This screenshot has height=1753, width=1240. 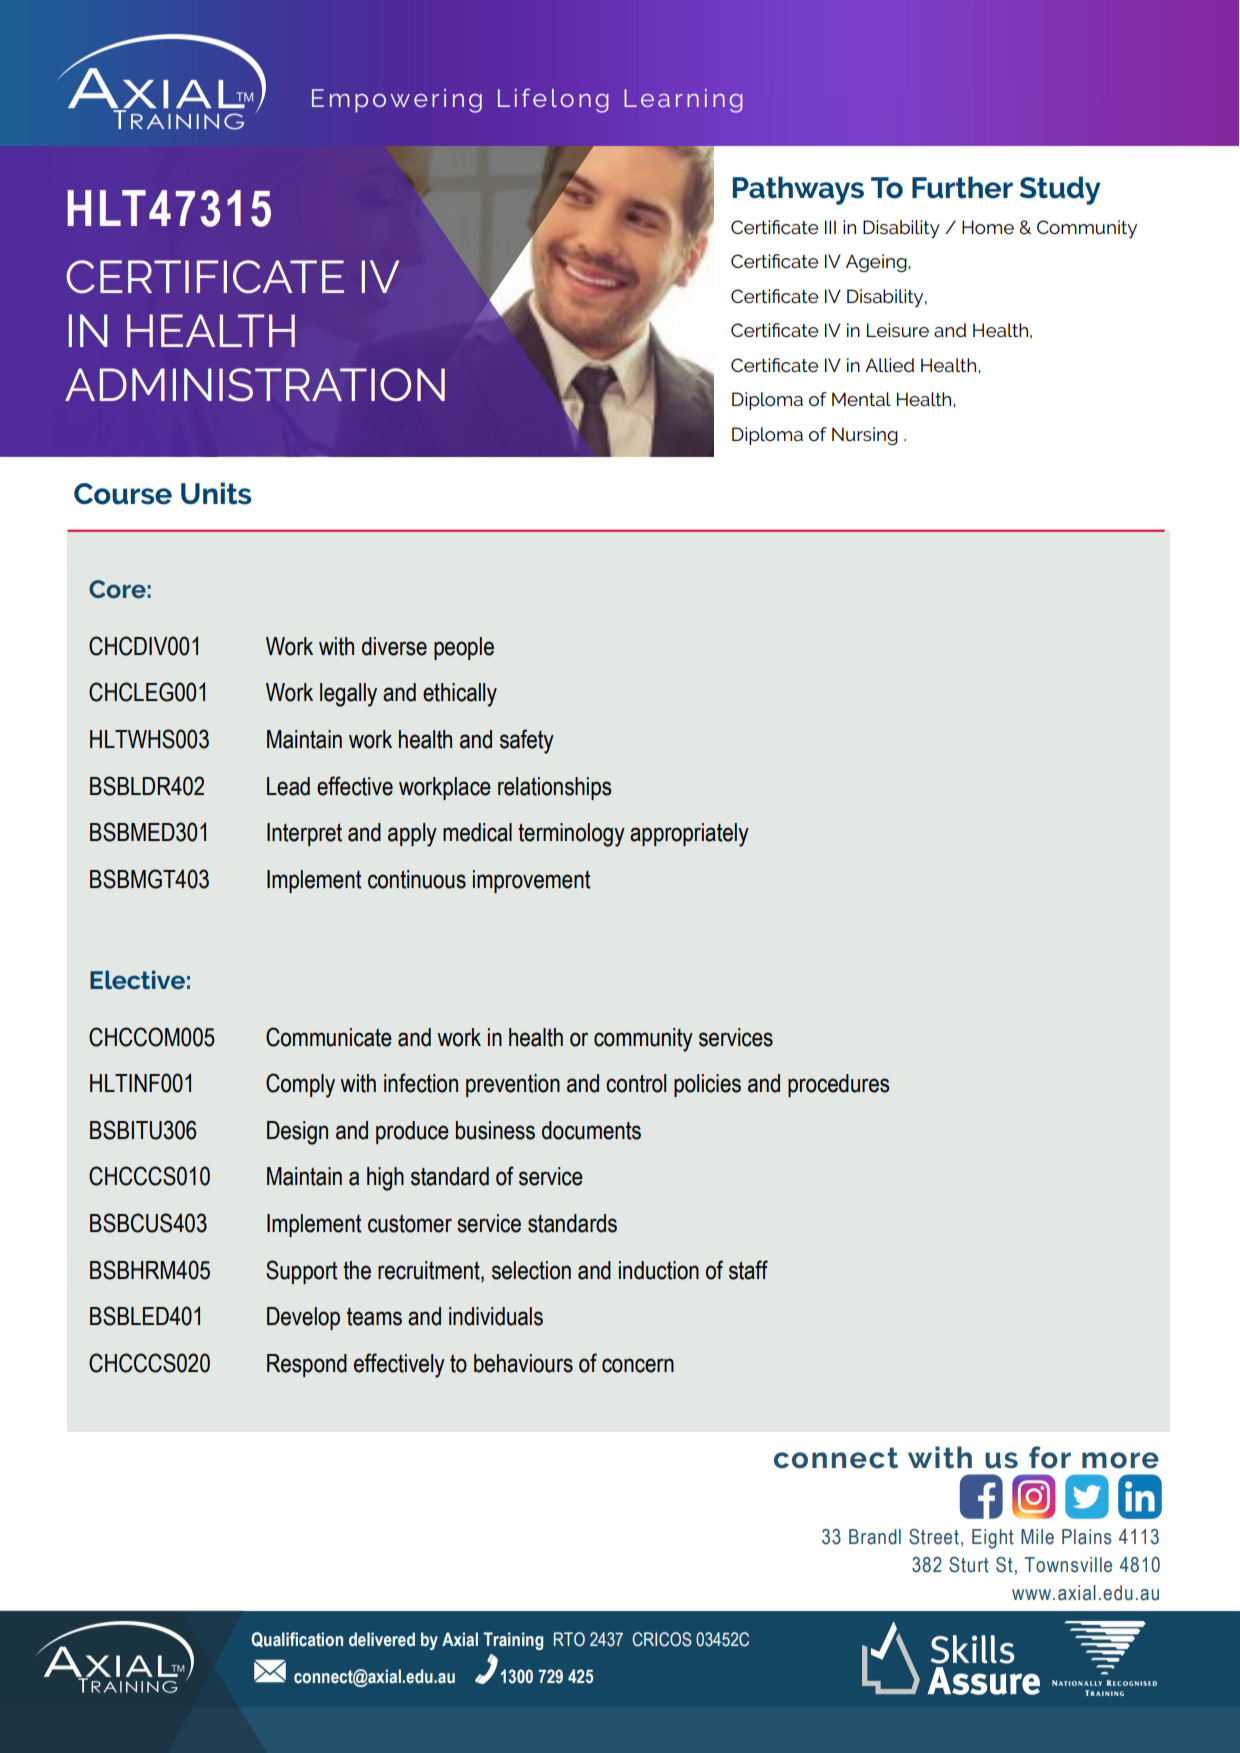 I want to click on appropriately, so click(x=689, y=835).
